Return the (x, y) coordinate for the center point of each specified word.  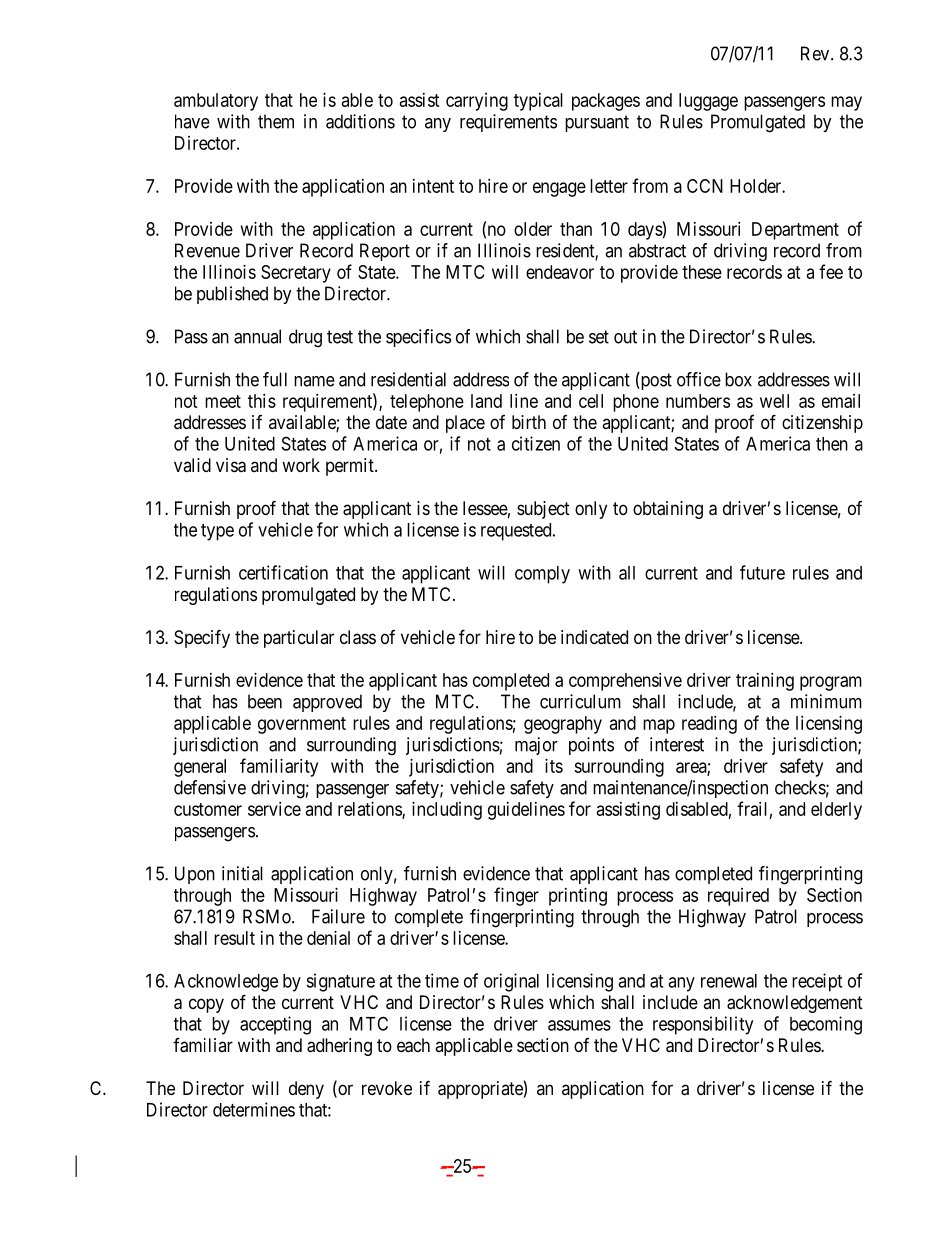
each (413, 1045)
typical (538, 102)
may (846, 103)
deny (306, 1090)
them (276, 121)
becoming (826, 1025)
